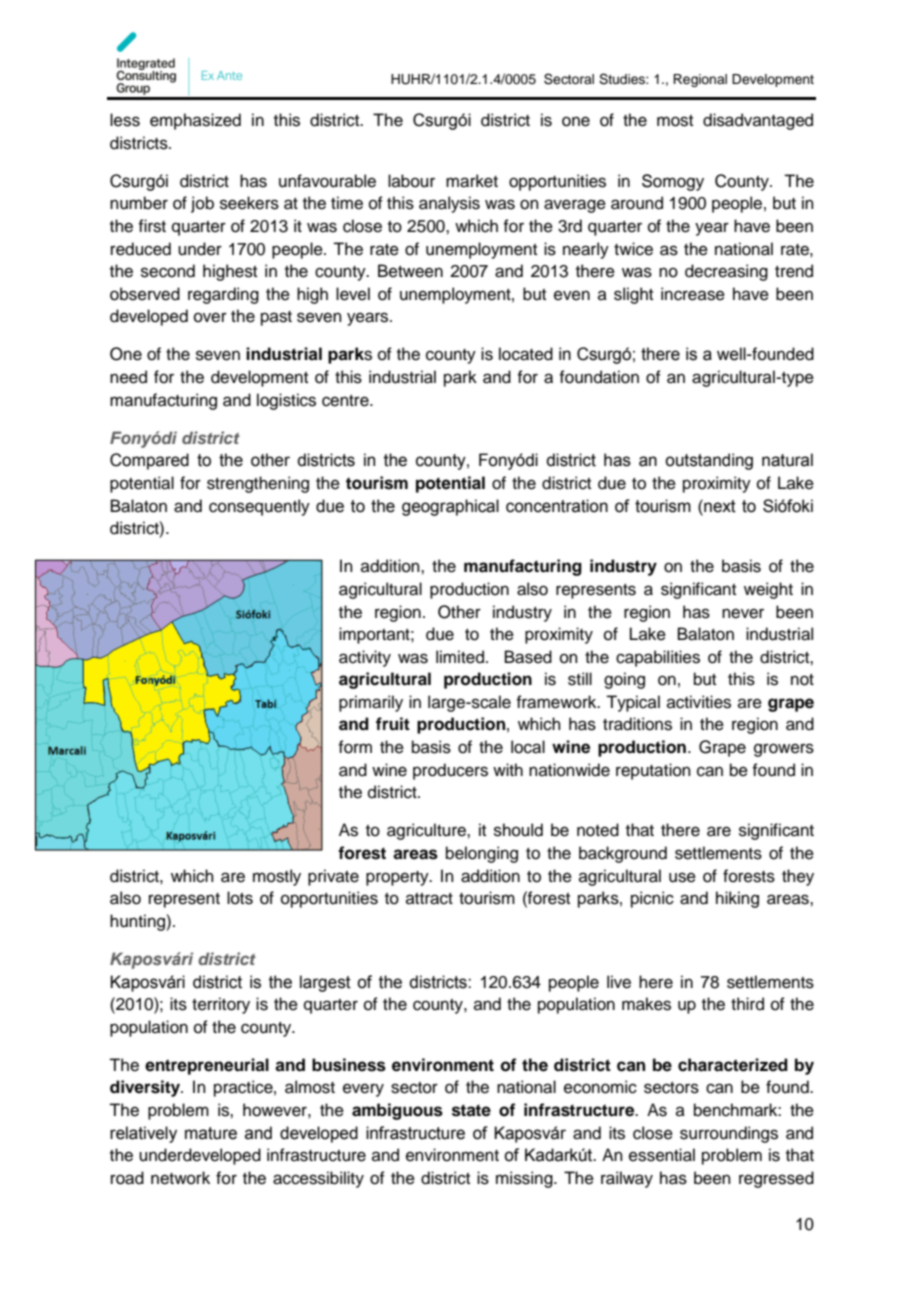  I want to click on logistics, so click(286, 401).
